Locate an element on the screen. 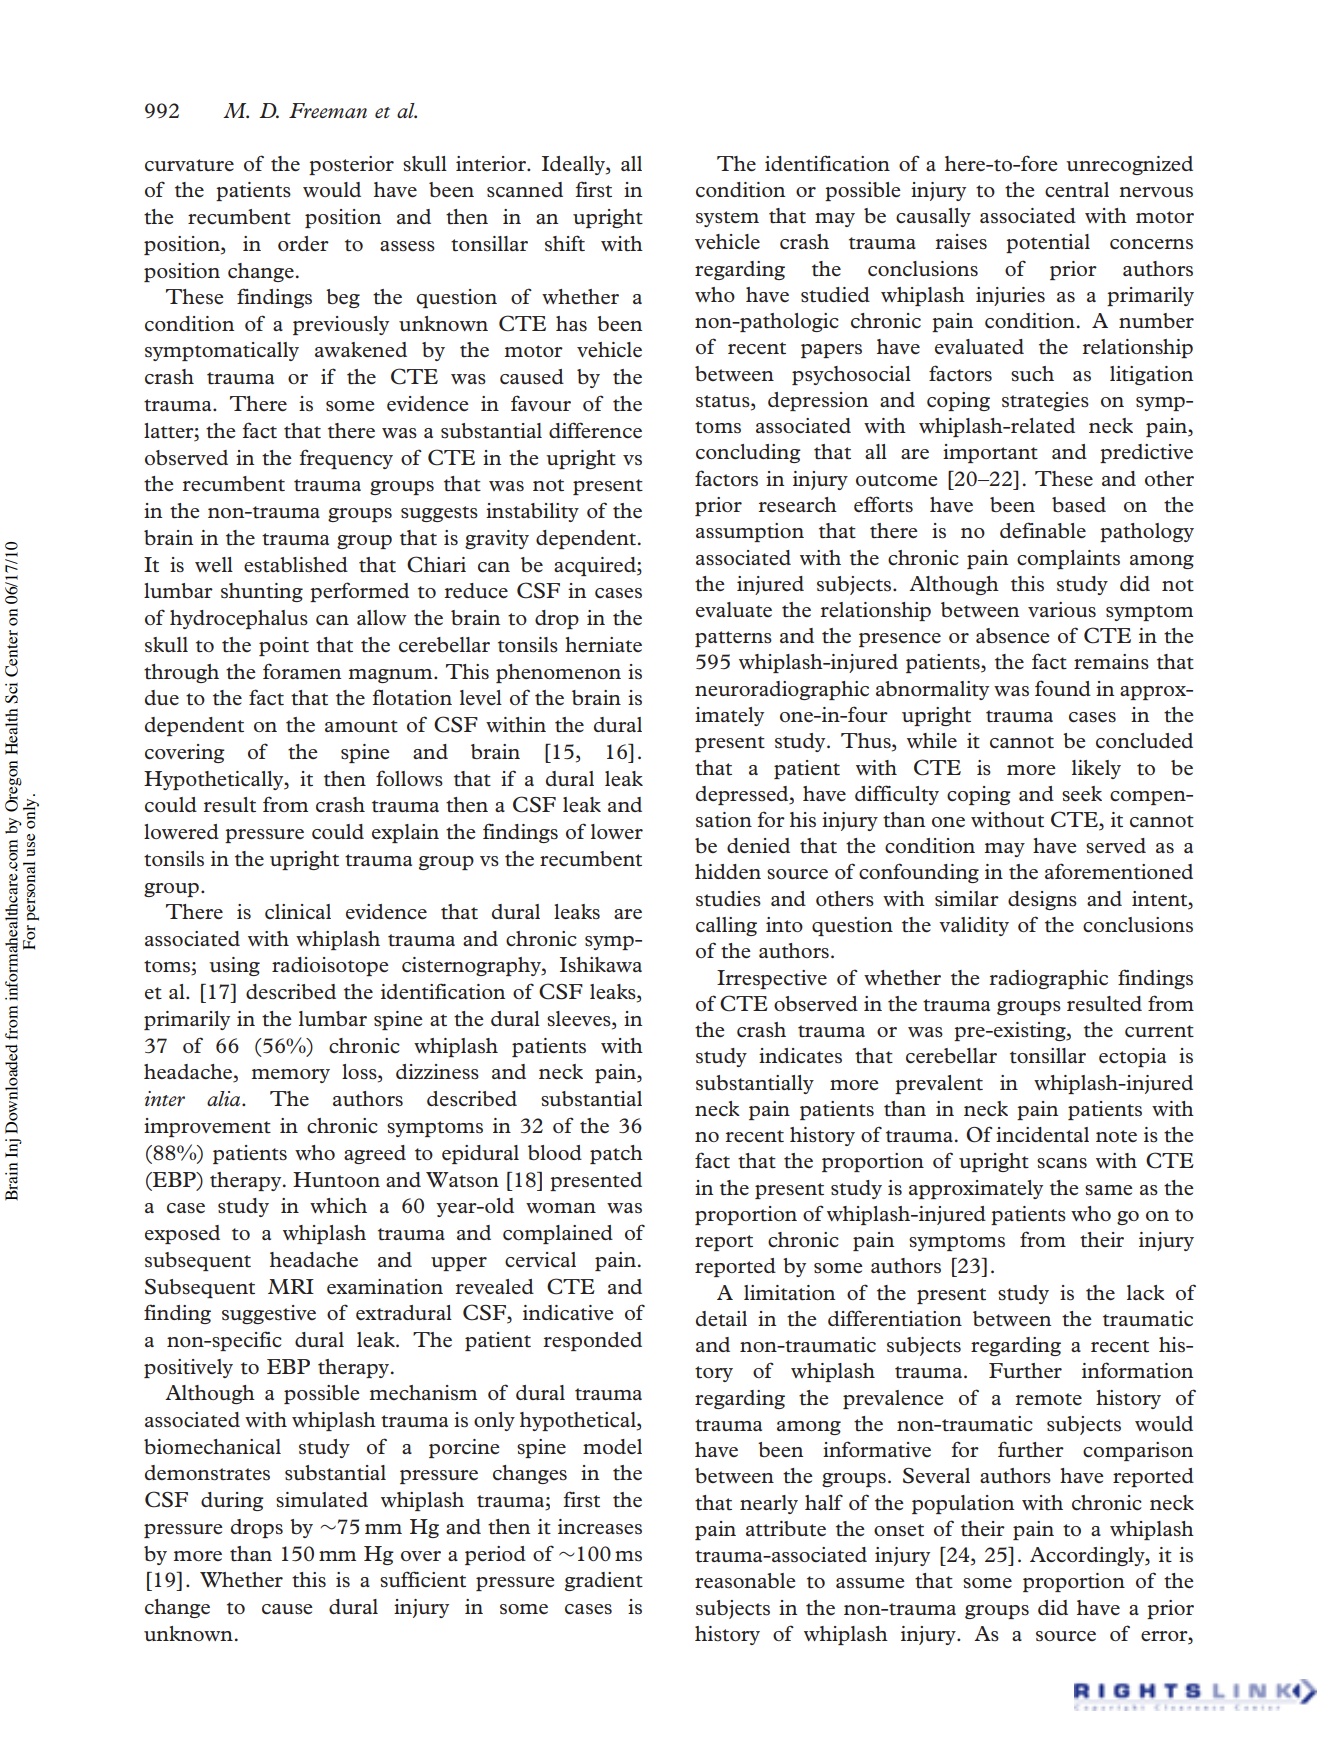  designs is located at coordinates (1042, 900).
